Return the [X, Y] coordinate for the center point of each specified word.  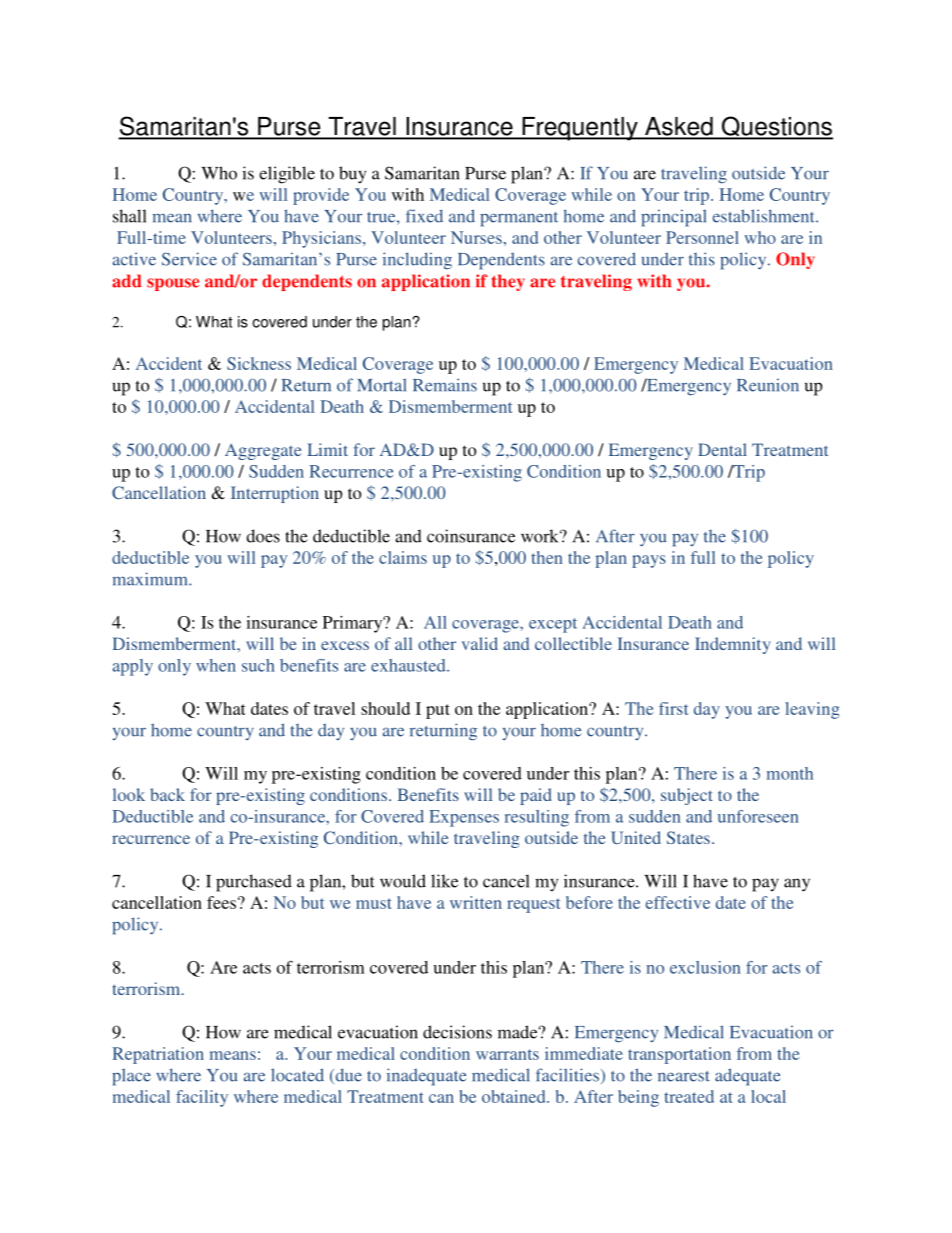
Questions [776, 127]
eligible [287, 175]
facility [202, 1098]
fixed [424, 216]
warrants [507, 1054]
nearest [684, 1076]
